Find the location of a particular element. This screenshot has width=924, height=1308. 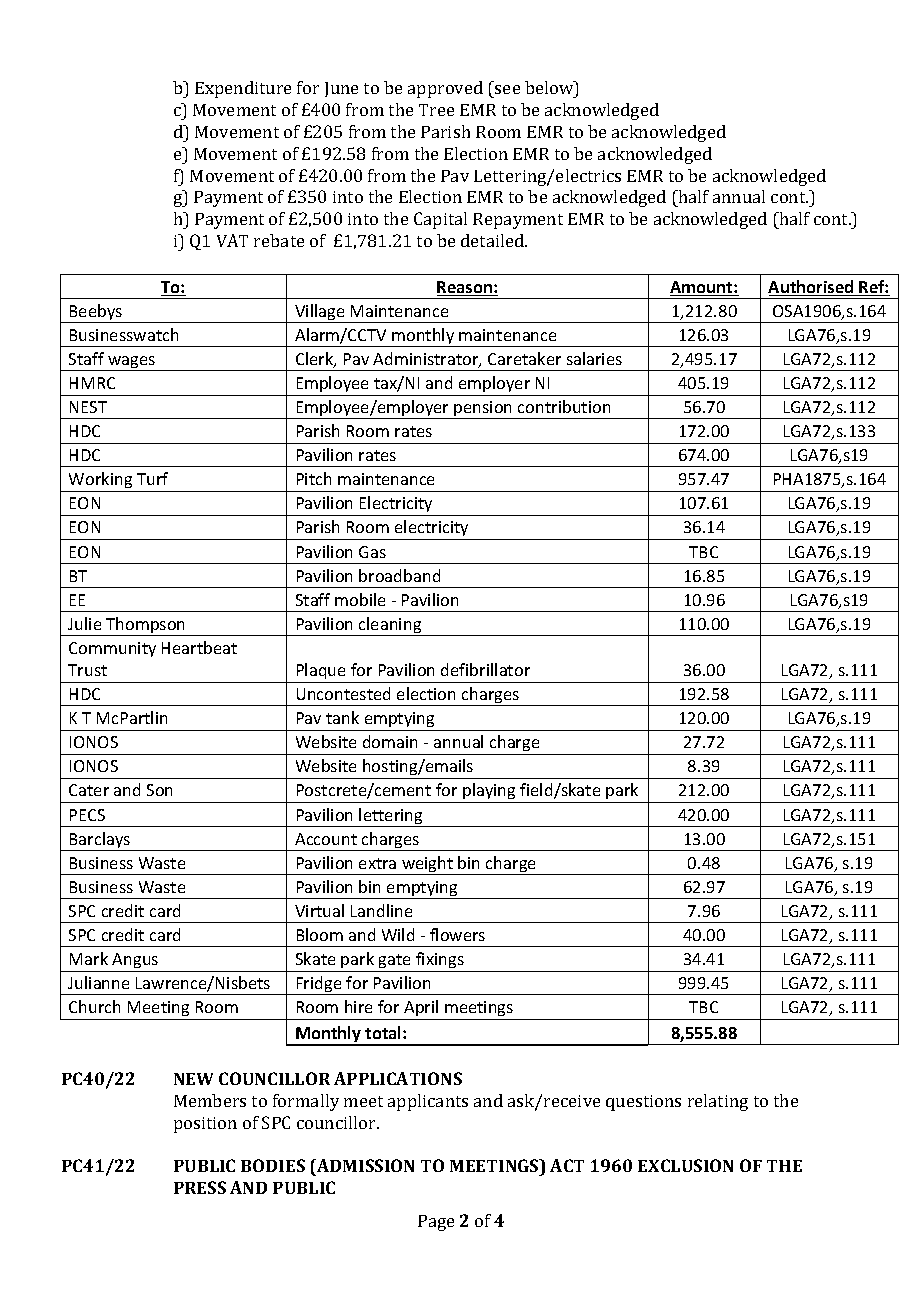

below is located at coordinates (550, 87).
